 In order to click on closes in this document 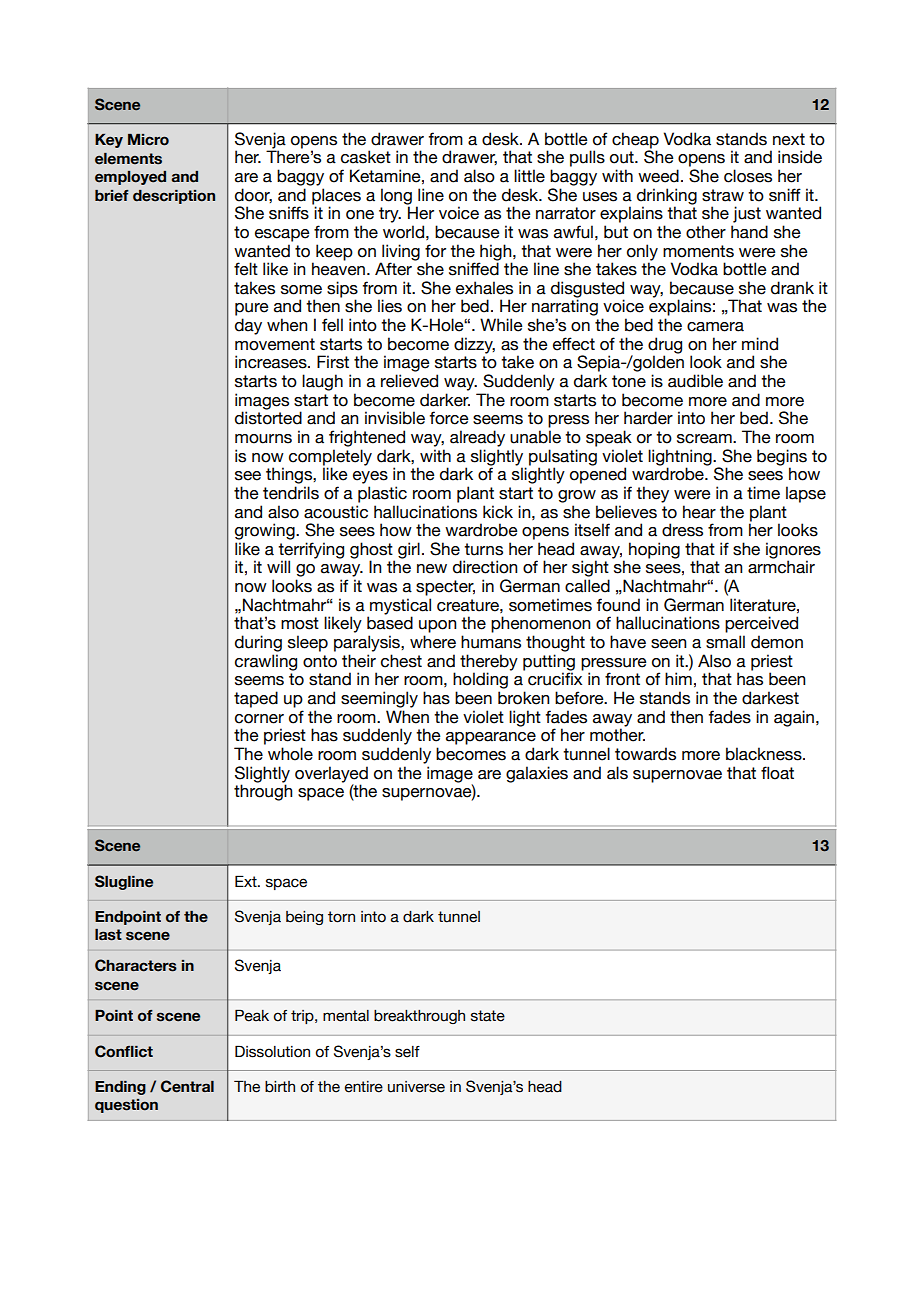, I will do `click(748, 176)`.
